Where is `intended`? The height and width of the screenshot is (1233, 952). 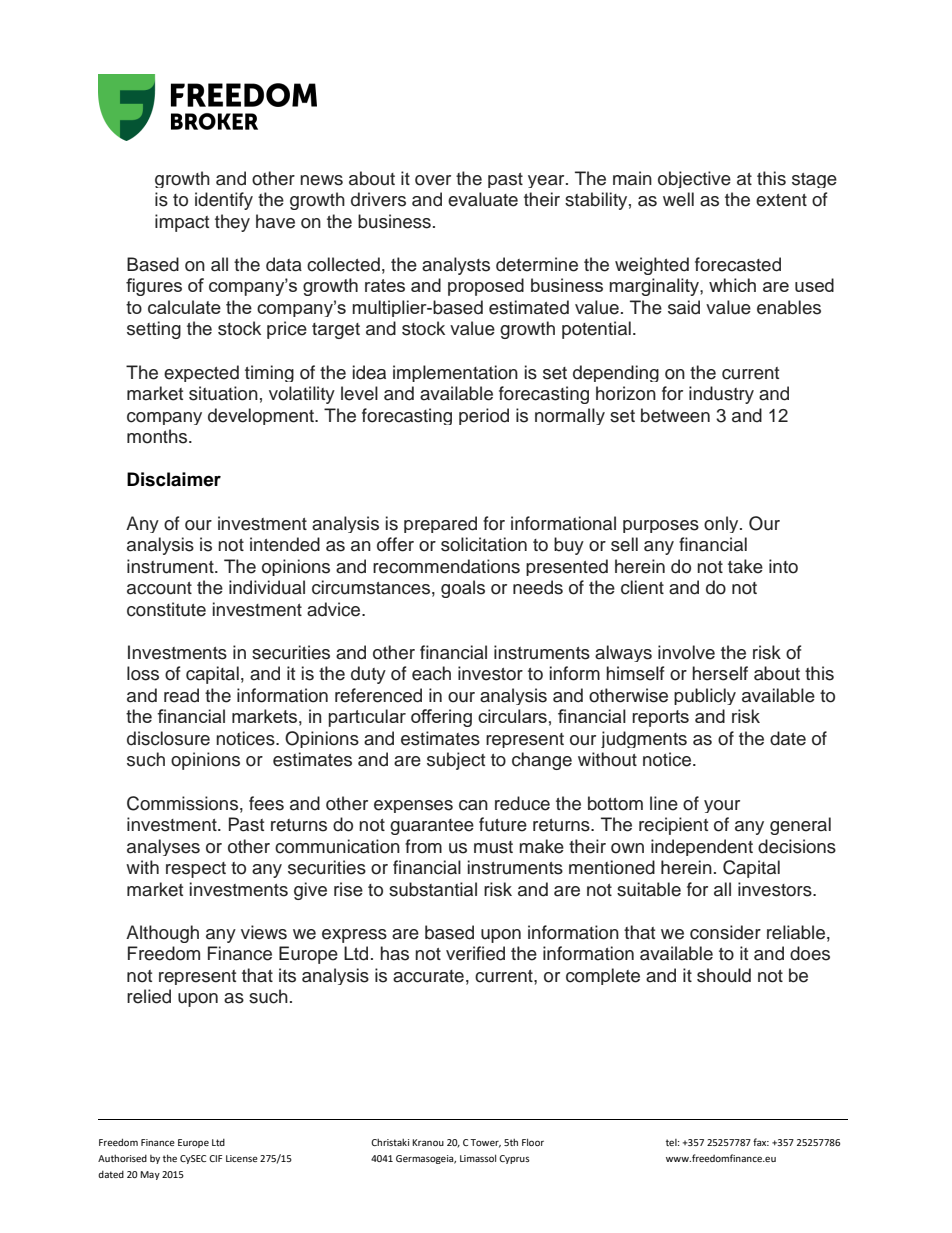
intended is located at coordinates (285, 544).
